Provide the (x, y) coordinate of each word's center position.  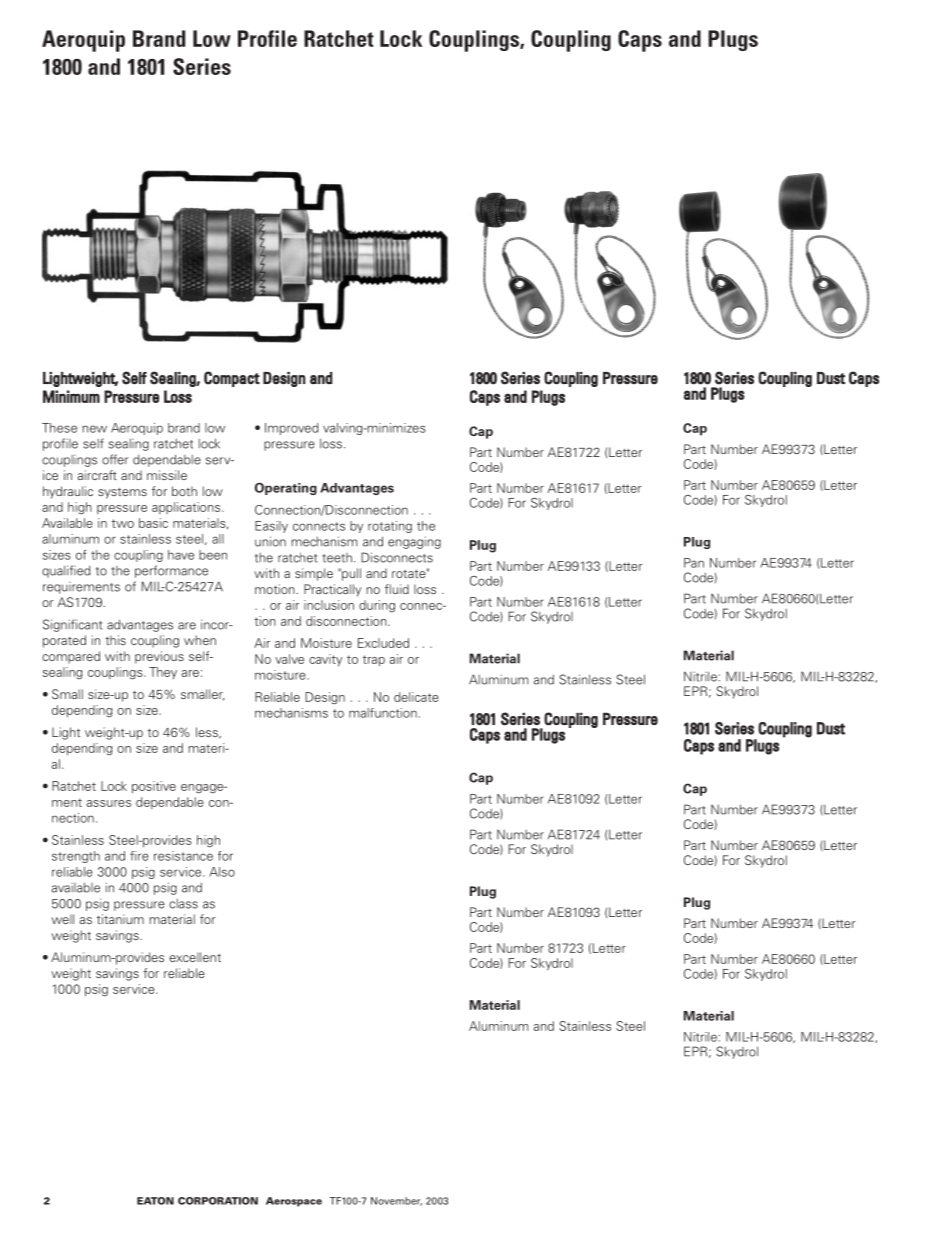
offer (115, 459)
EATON (155, 1201)
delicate (416, 697)
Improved (291, 429)
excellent (195, 957)
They (163, 673)
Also (222, 872)
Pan (694, 563)
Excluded (383, 643)
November (396, 1201)
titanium (120, 919)
